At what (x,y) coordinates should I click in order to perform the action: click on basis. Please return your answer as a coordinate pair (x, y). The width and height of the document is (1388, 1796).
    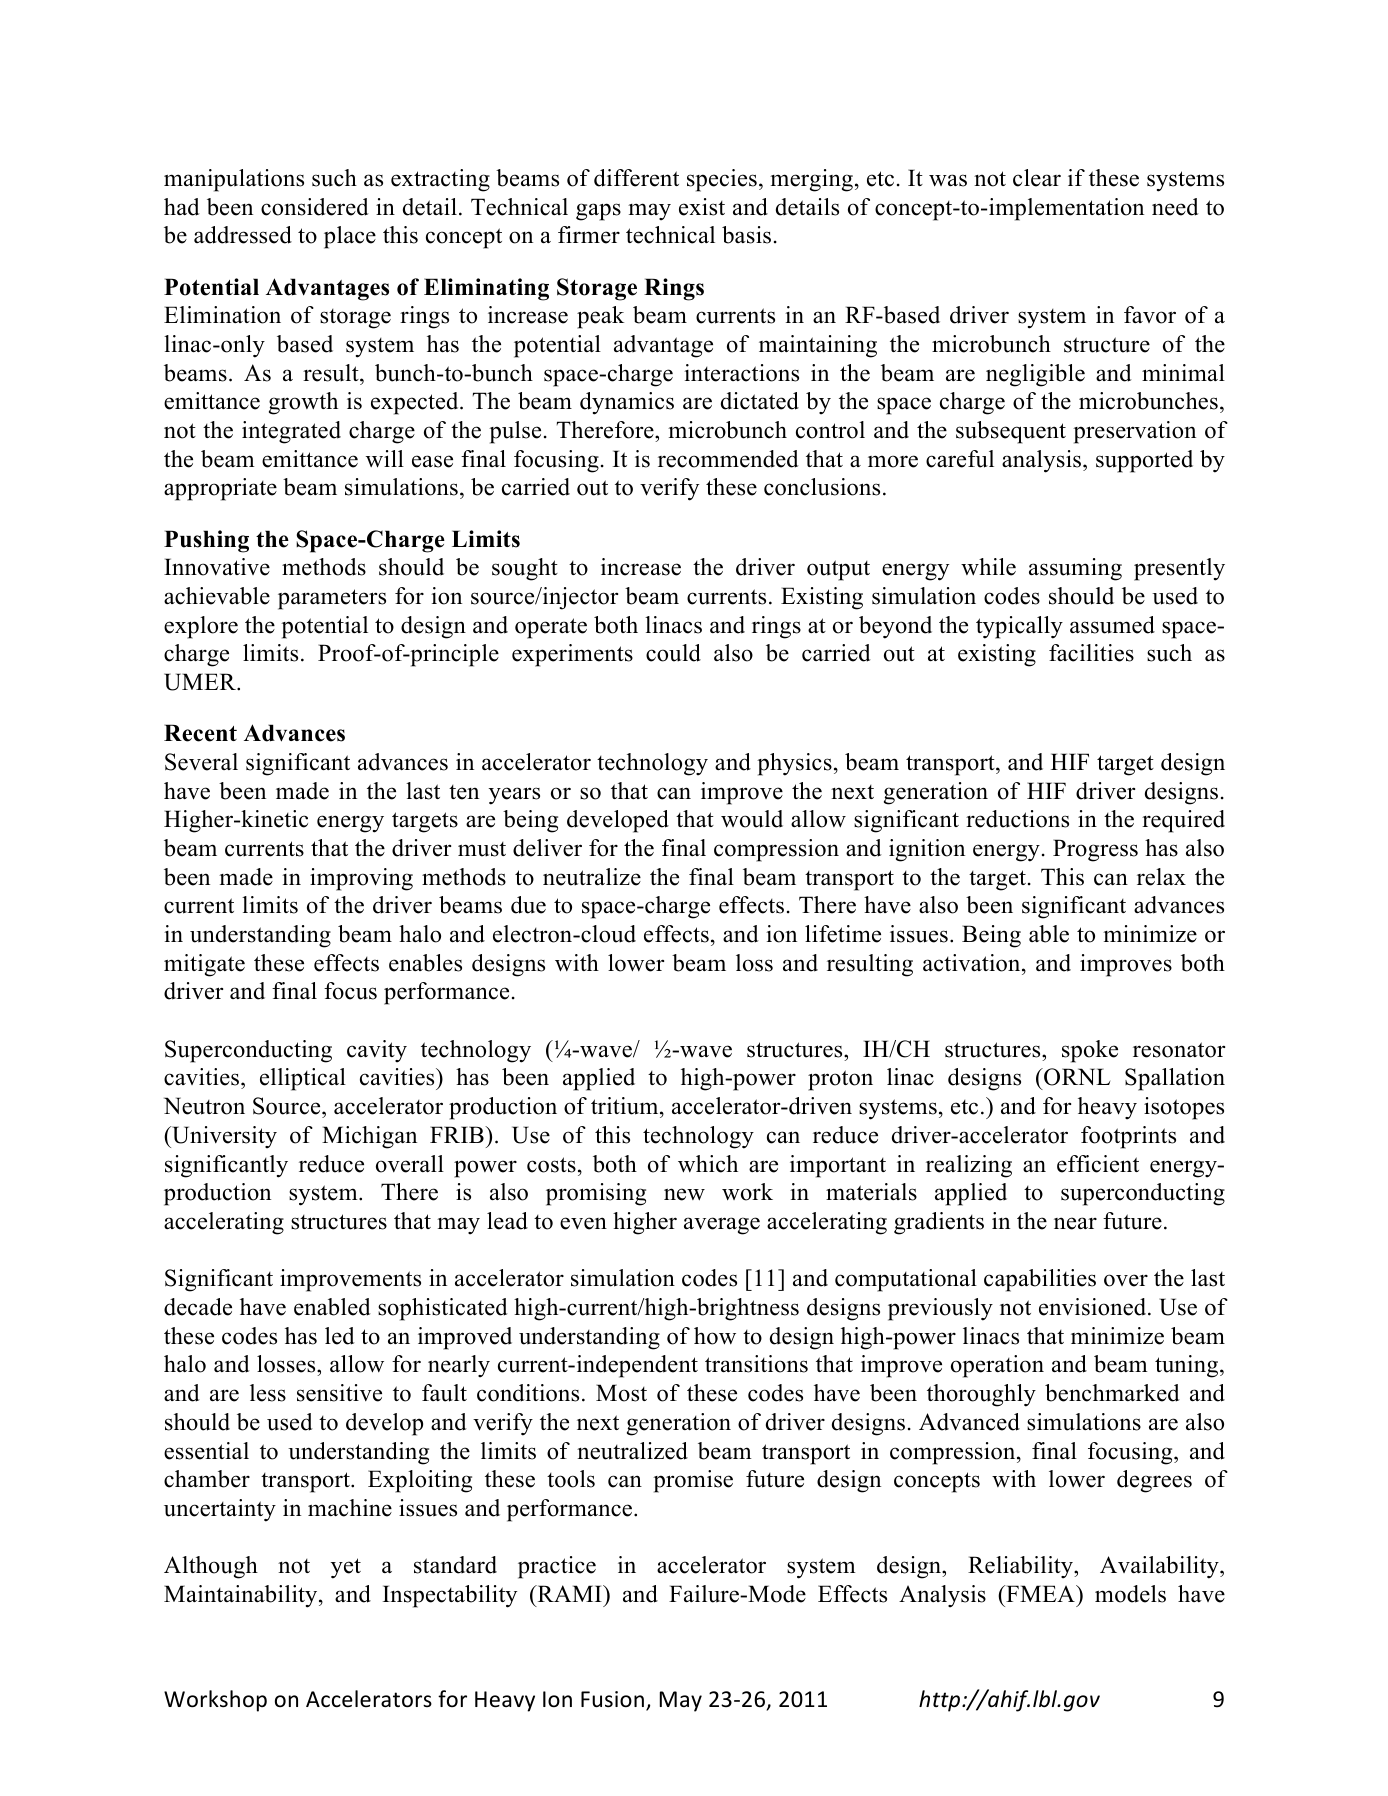
    Looking at the image, I should click on (746, 235).
